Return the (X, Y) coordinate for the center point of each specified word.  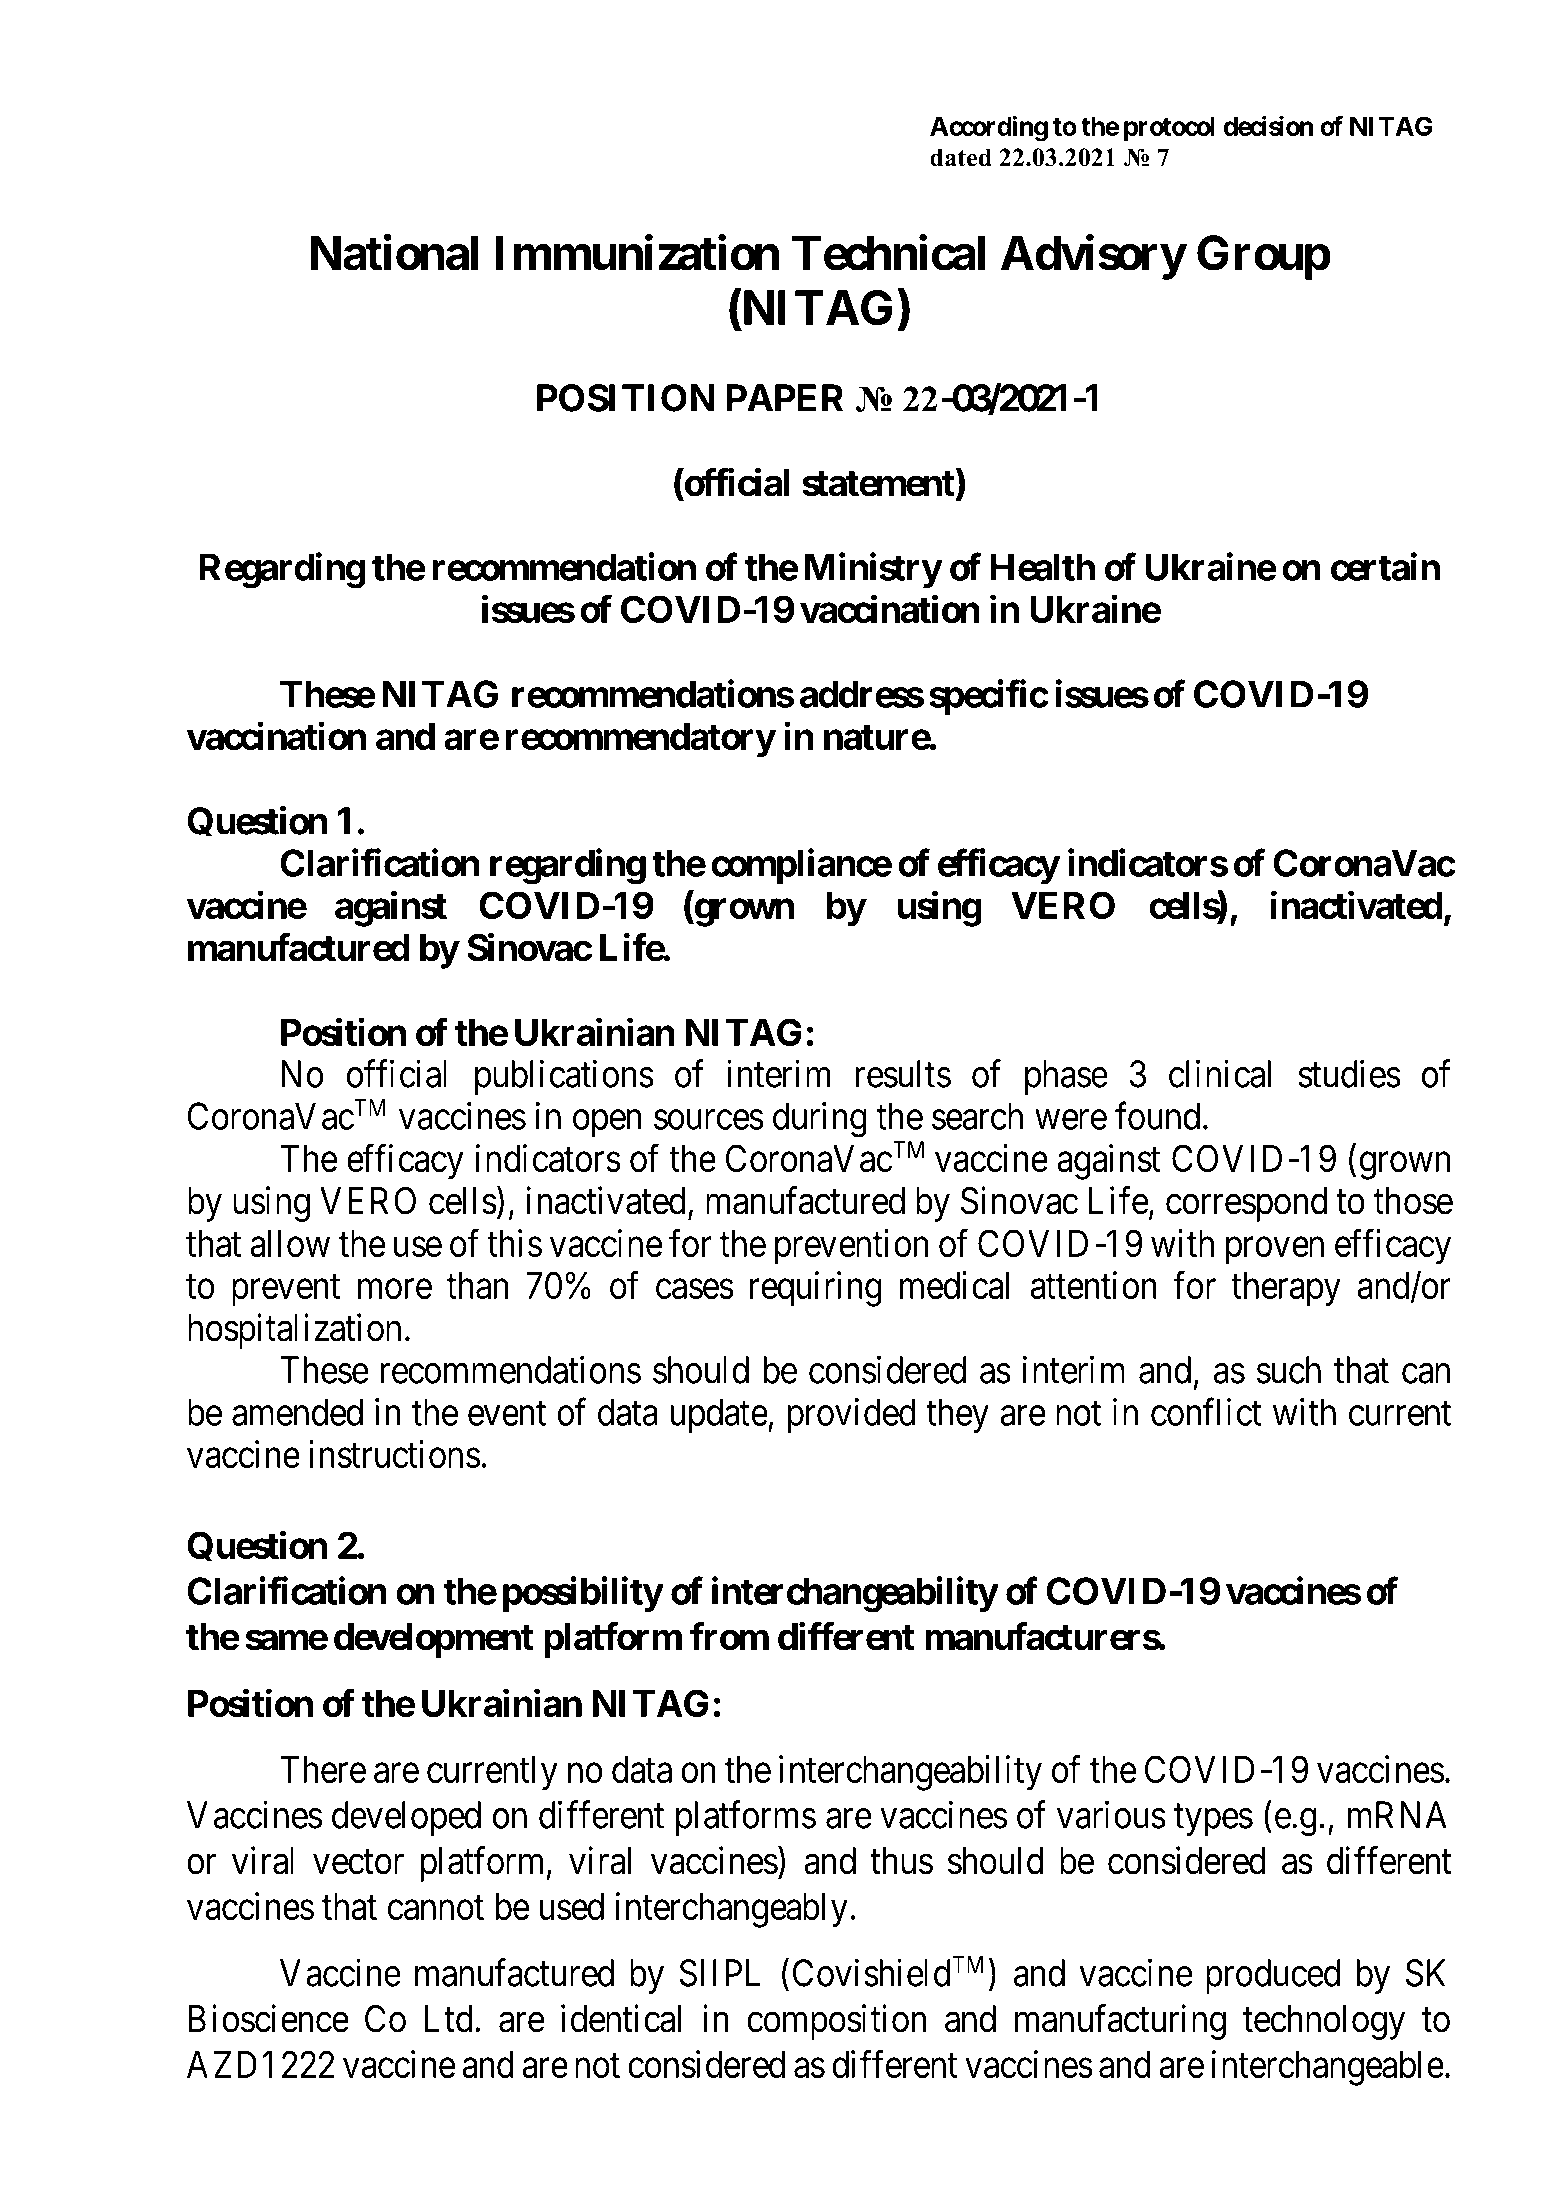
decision (1268, 125)
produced (1273, 1976)
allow (290, 1243)
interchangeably (731, 1910)
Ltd (449, 2019)
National (394, 253)
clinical (1220, 1074)
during (820, 1120)
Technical (888, 253)
